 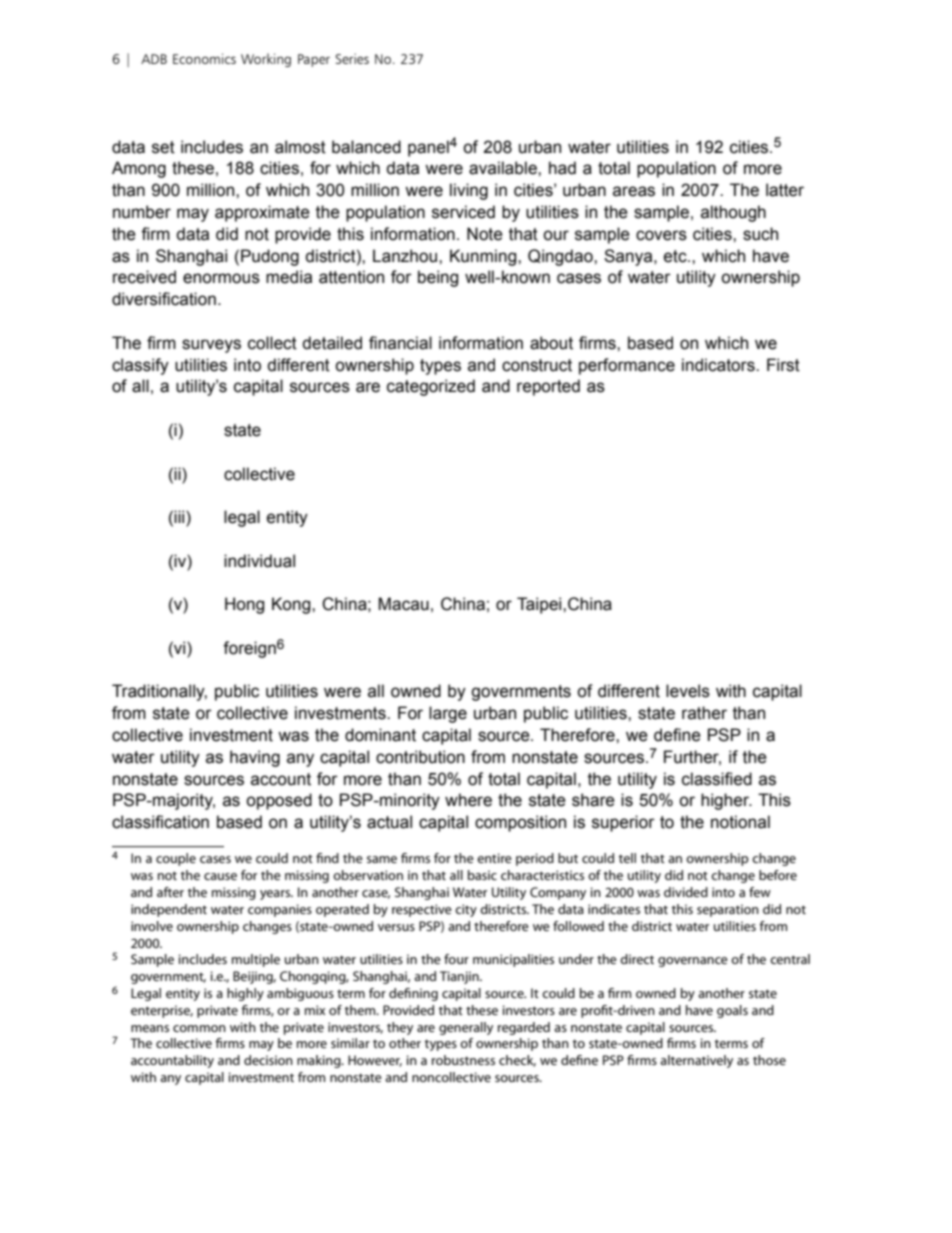 I want to click on individual, so click(x=259, y=561).
